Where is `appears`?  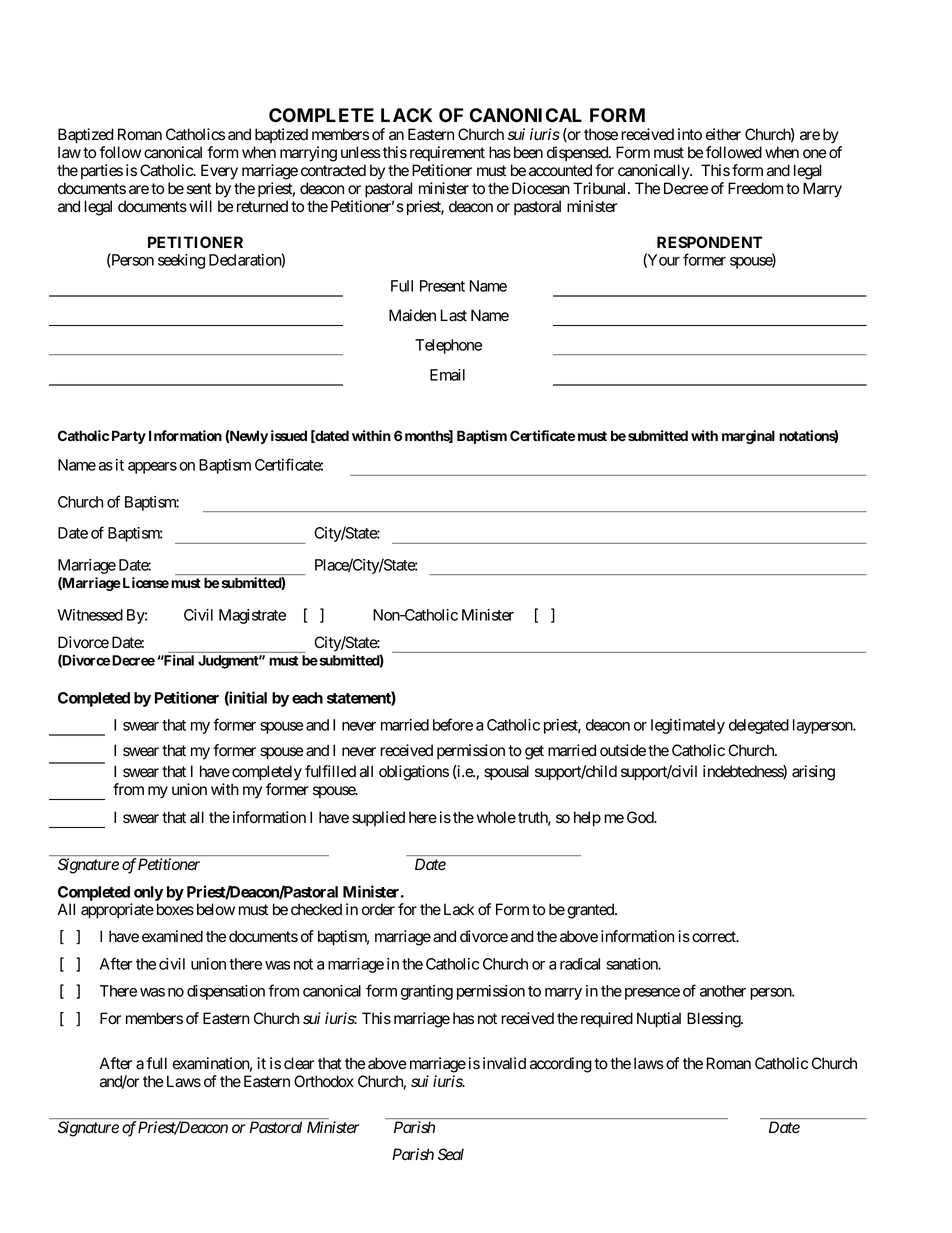 appears is located at coordinates (152, 468).
